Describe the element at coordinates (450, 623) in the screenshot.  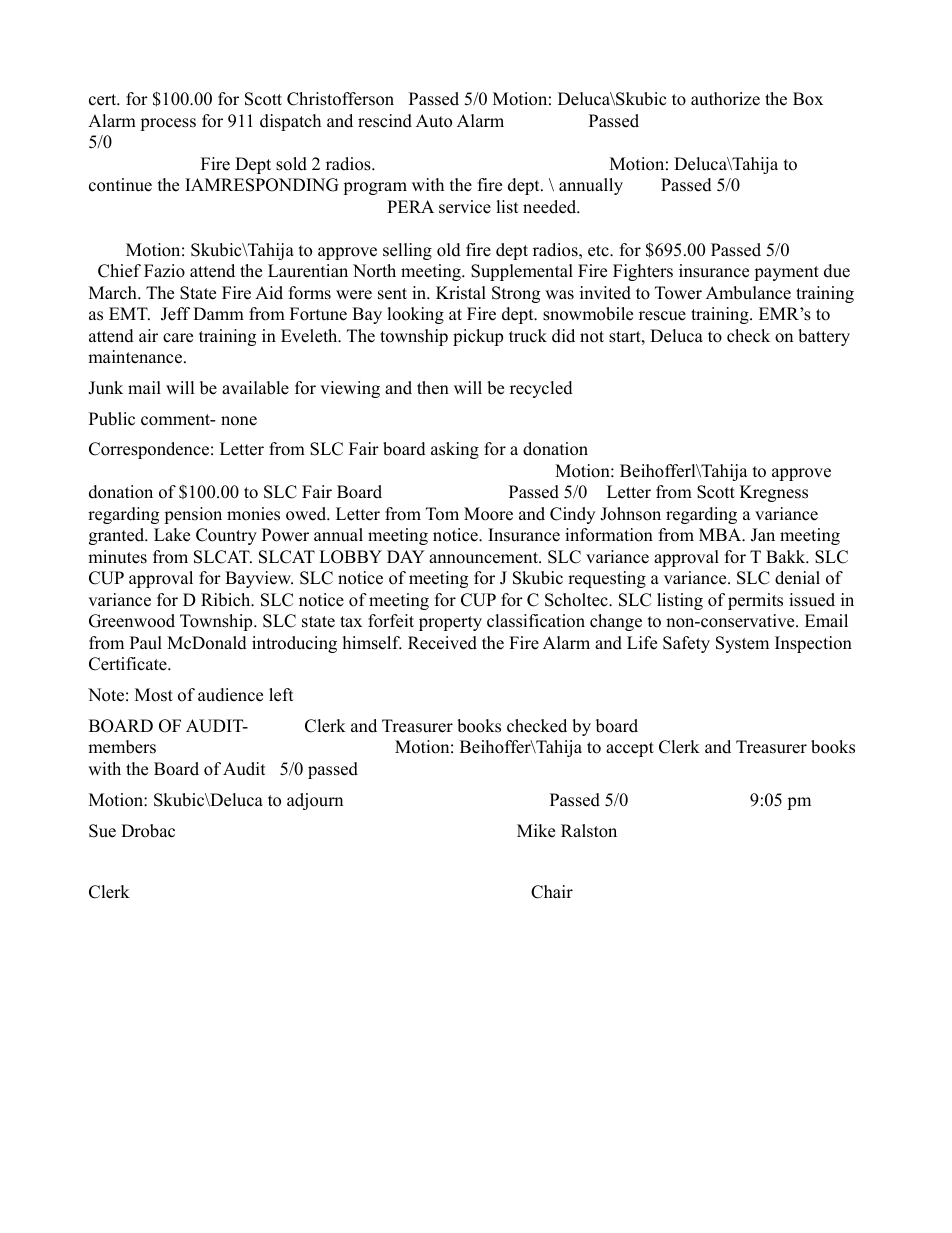
I see `property` at that location.
